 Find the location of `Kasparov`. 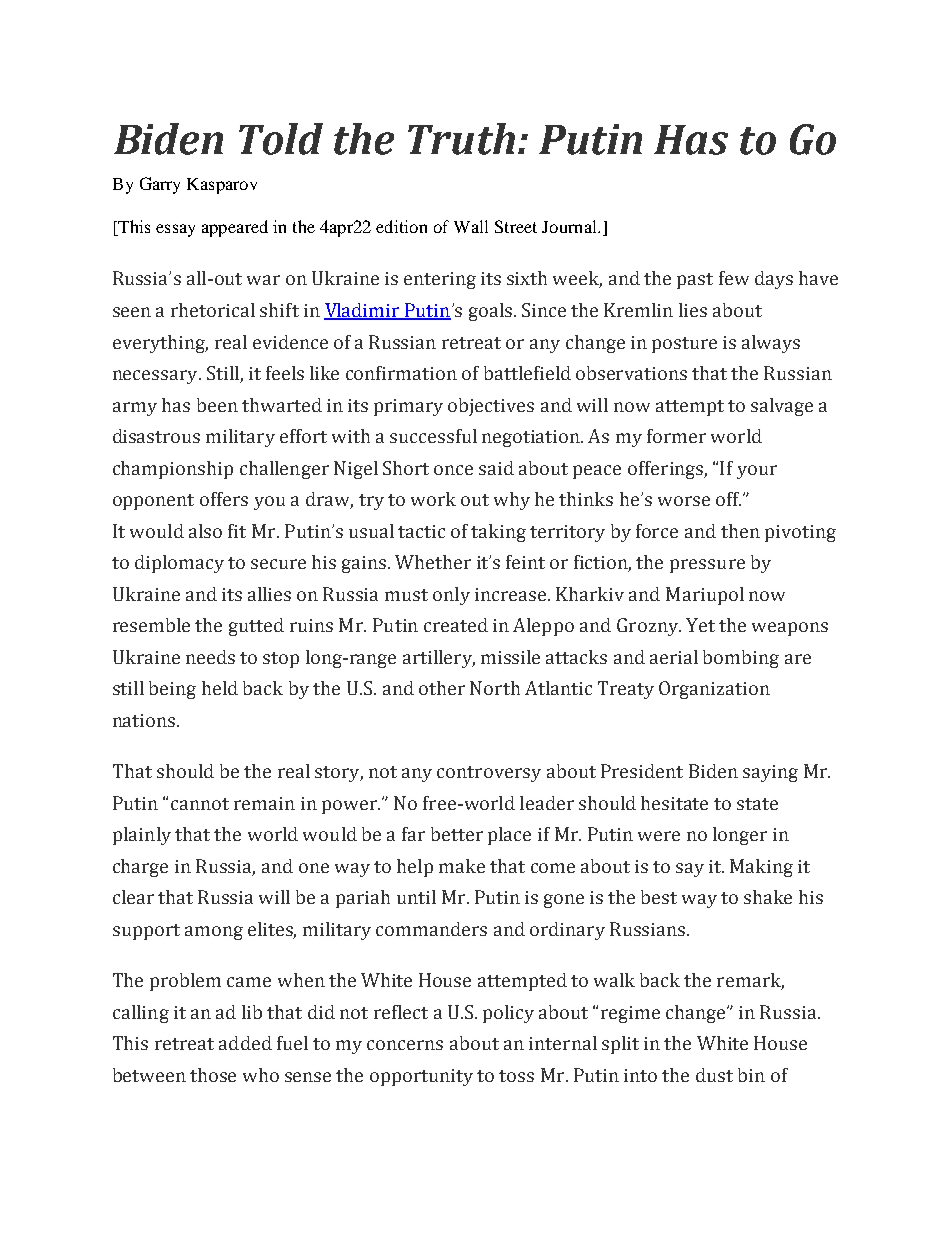

Kasparov is located at coordinates (222, 186).
